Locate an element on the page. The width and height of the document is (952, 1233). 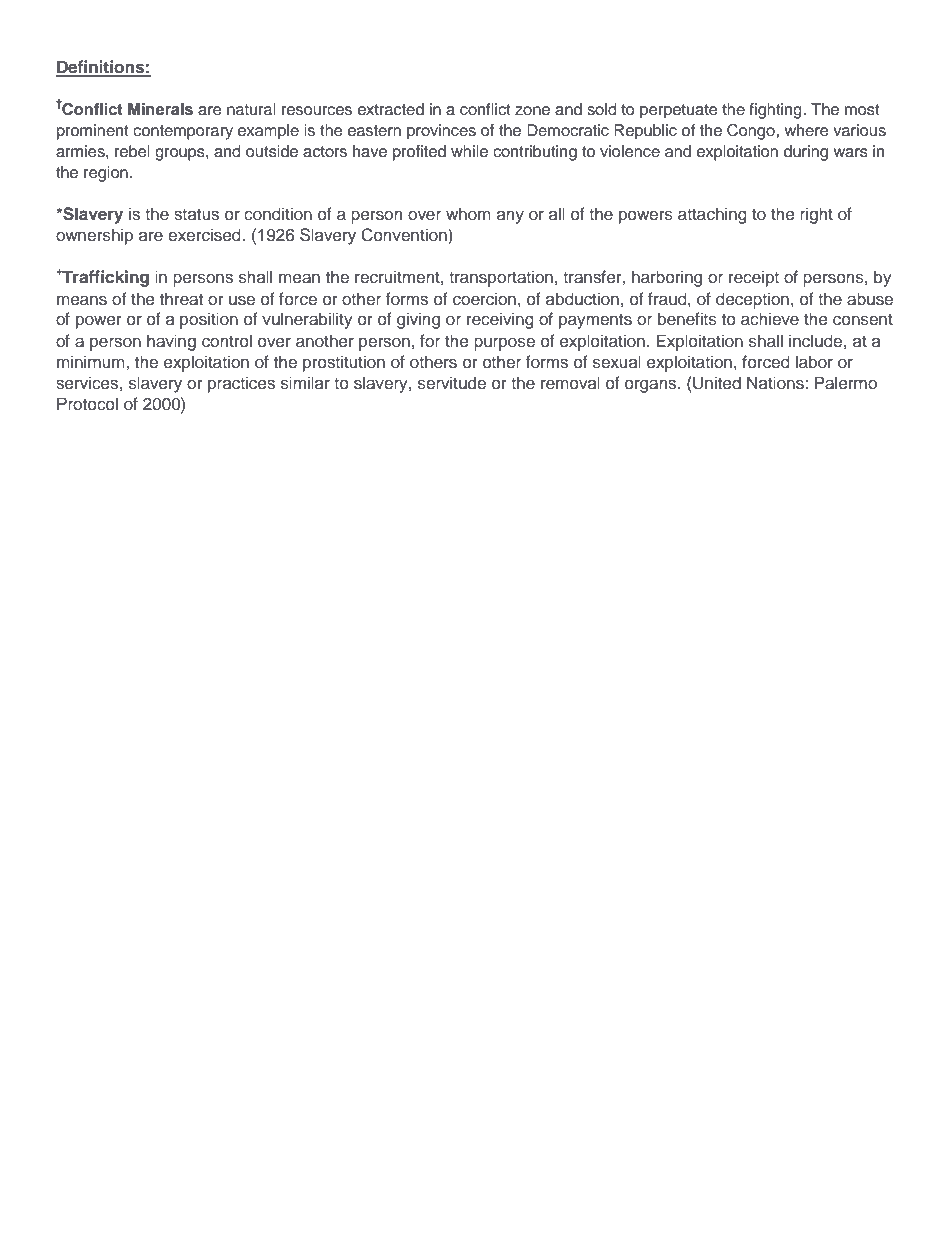
servitude is located at coordinates (452, 383).
